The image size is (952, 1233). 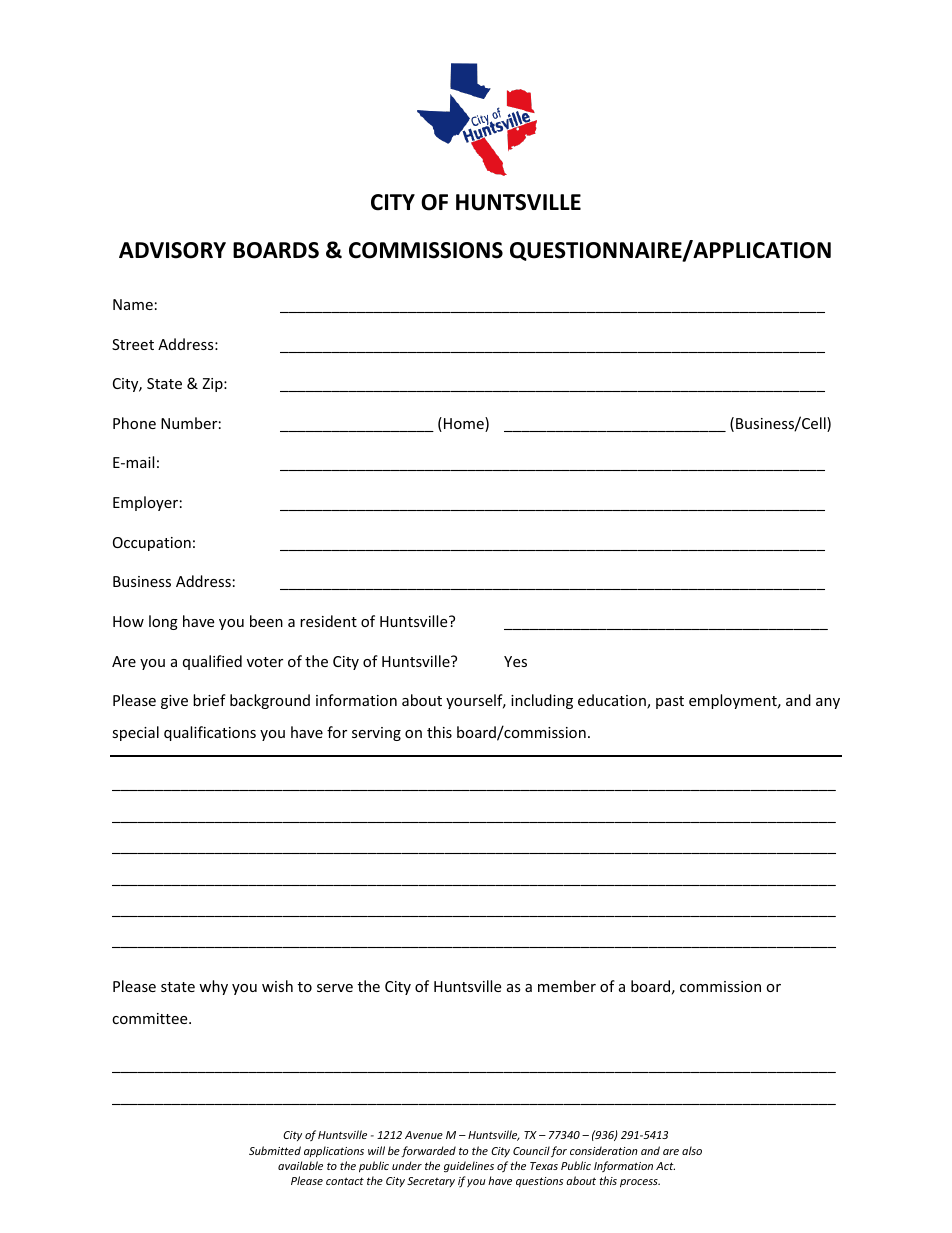 What do you see at coordinates (465, 424) in the document?
I see `Home` at bounding box center [465, 424].
